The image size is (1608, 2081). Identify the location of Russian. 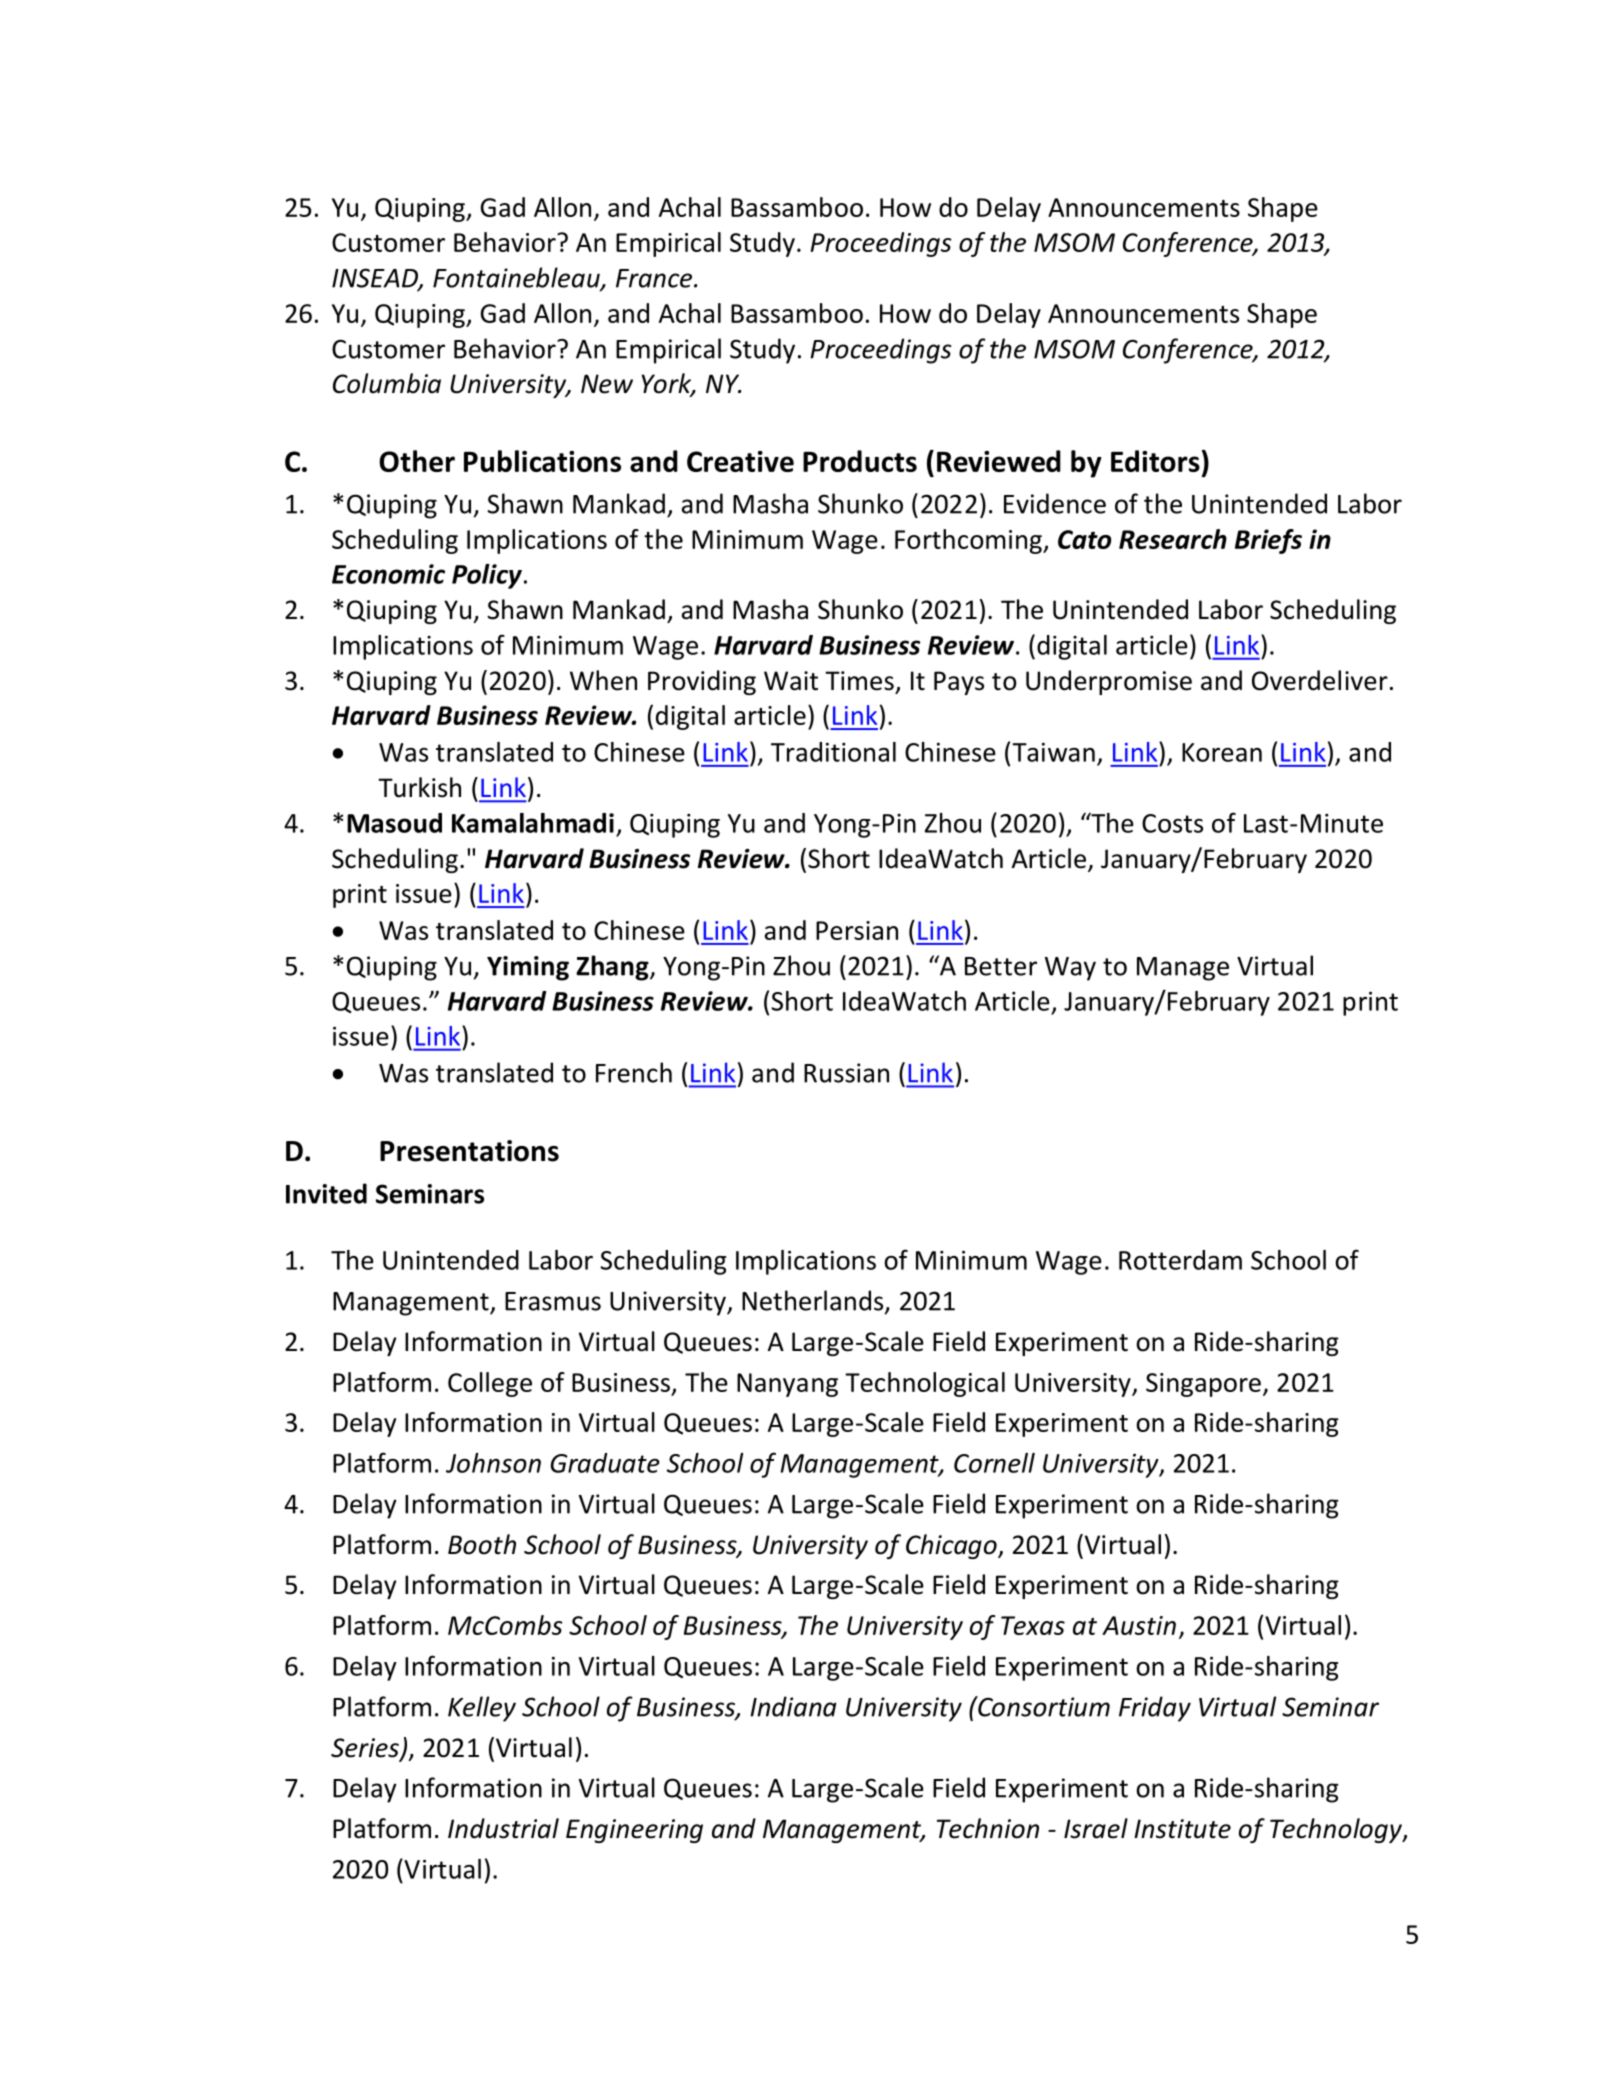
(846, 1073).
